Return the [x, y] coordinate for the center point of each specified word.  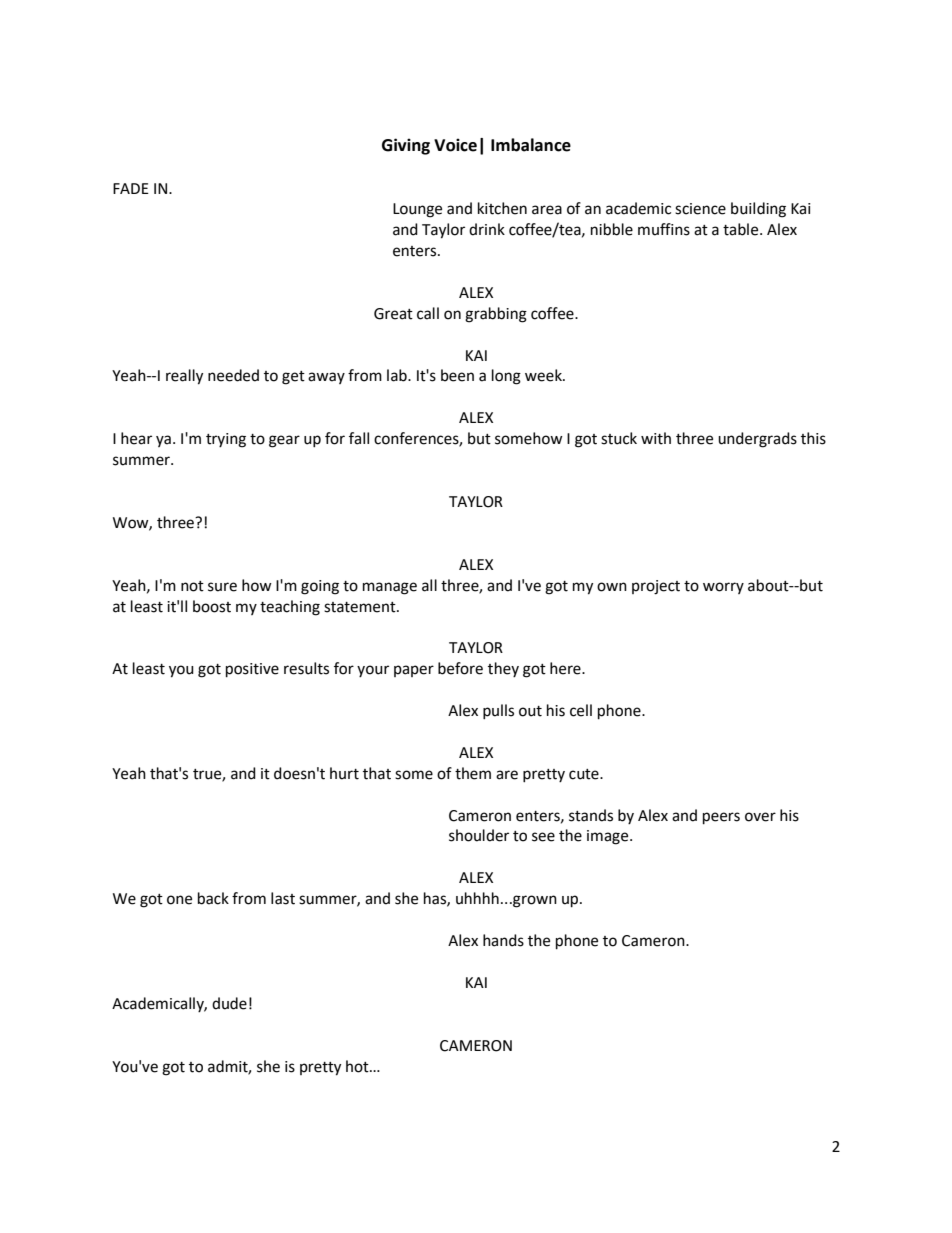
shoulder [479, 835]
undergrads [757, 440]
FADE [131, 188]
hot [358, 1066]
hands [503, 940]
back [213, 898]
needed [233, 375]
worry [723, 588]
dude [229, 1003]
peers [721, 818]
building [758, 210]
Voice [455, 145]
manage [390, 588]
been [457, 375]
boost [212, 606]
